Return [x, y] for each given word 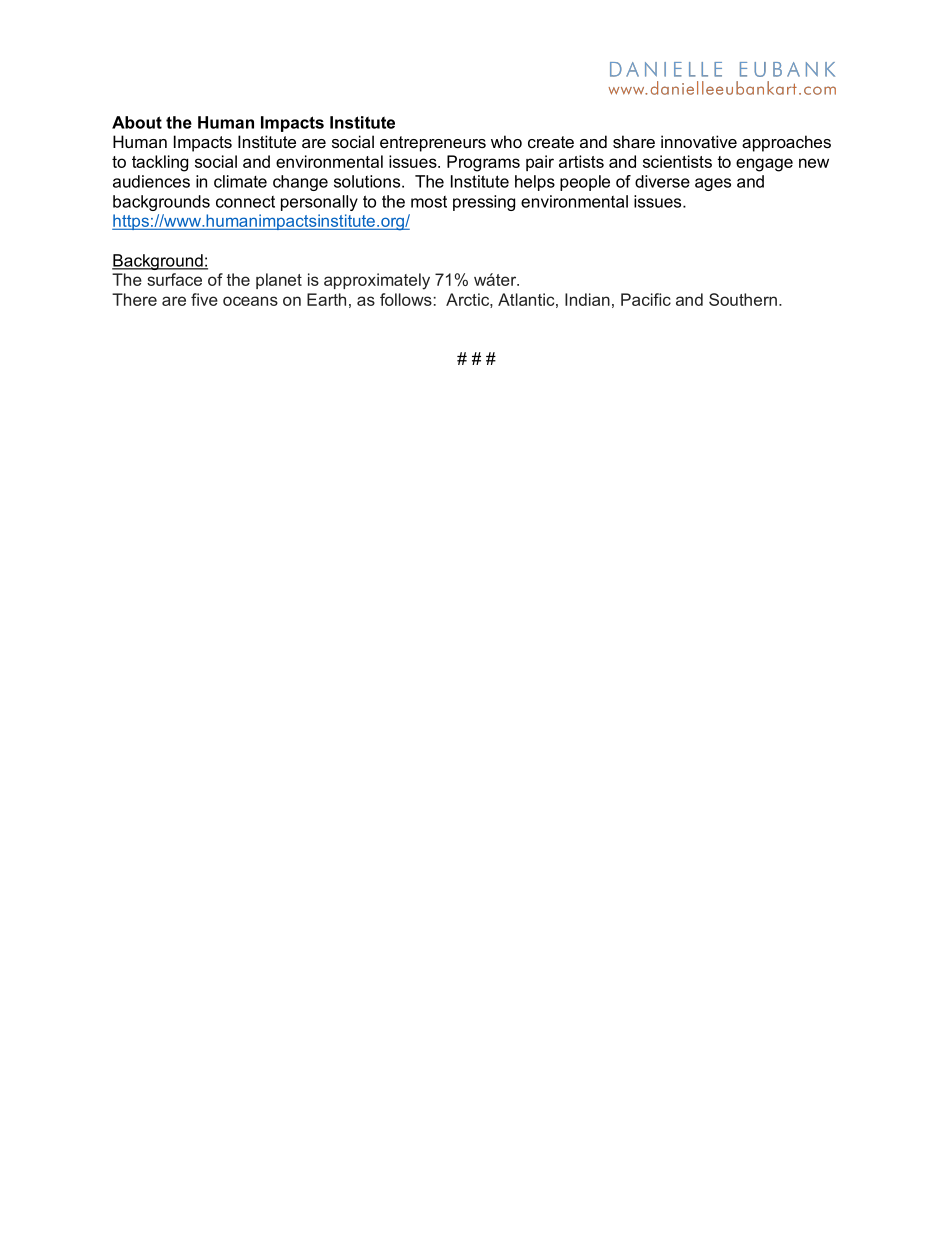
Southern [743, 299]
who [506, 141]
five [204, 299]
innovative [699, 141]
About [137, 122]
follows [406, 299]
